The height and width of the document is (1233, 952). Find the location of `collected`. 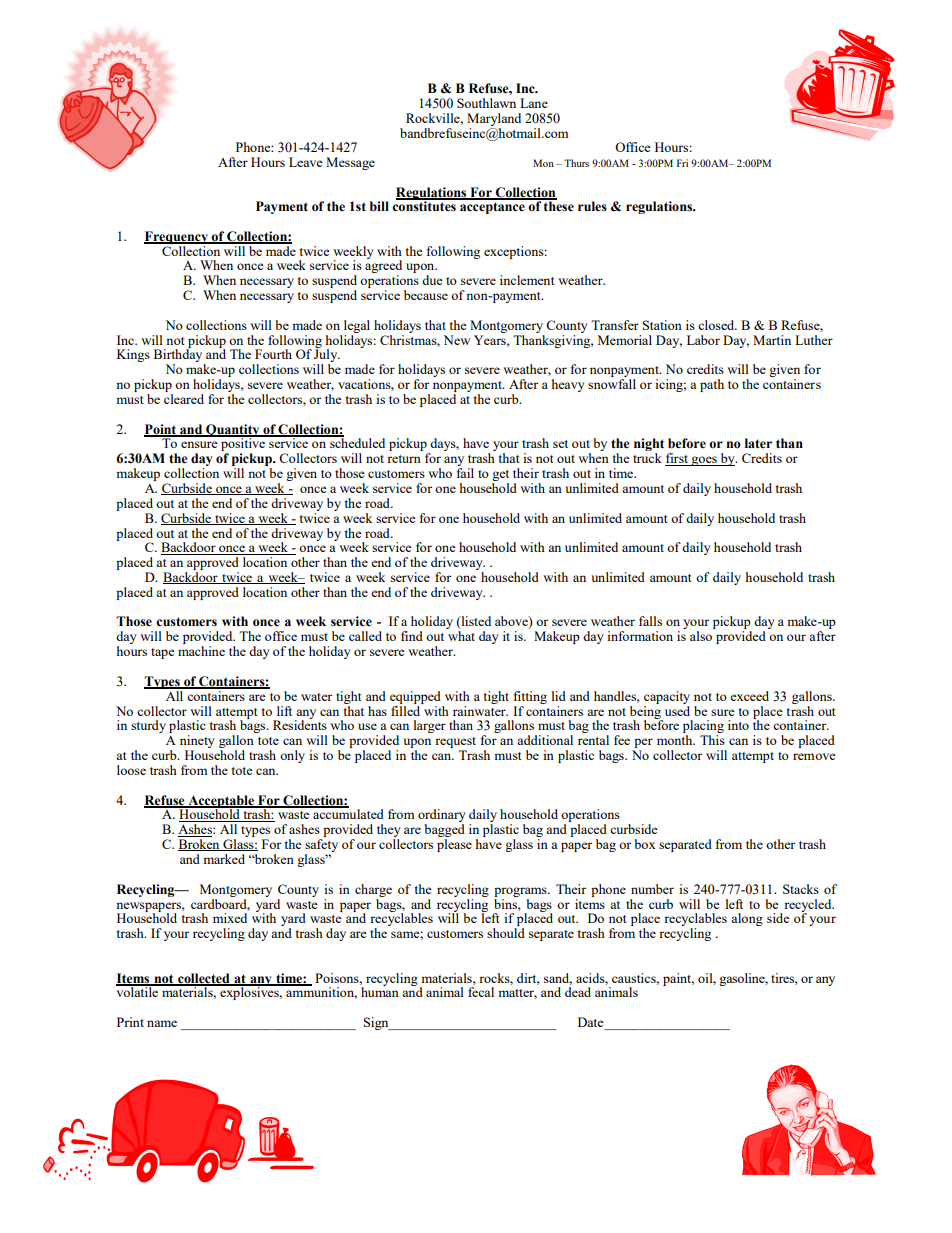

collected is located at coordinates (204, 979).
